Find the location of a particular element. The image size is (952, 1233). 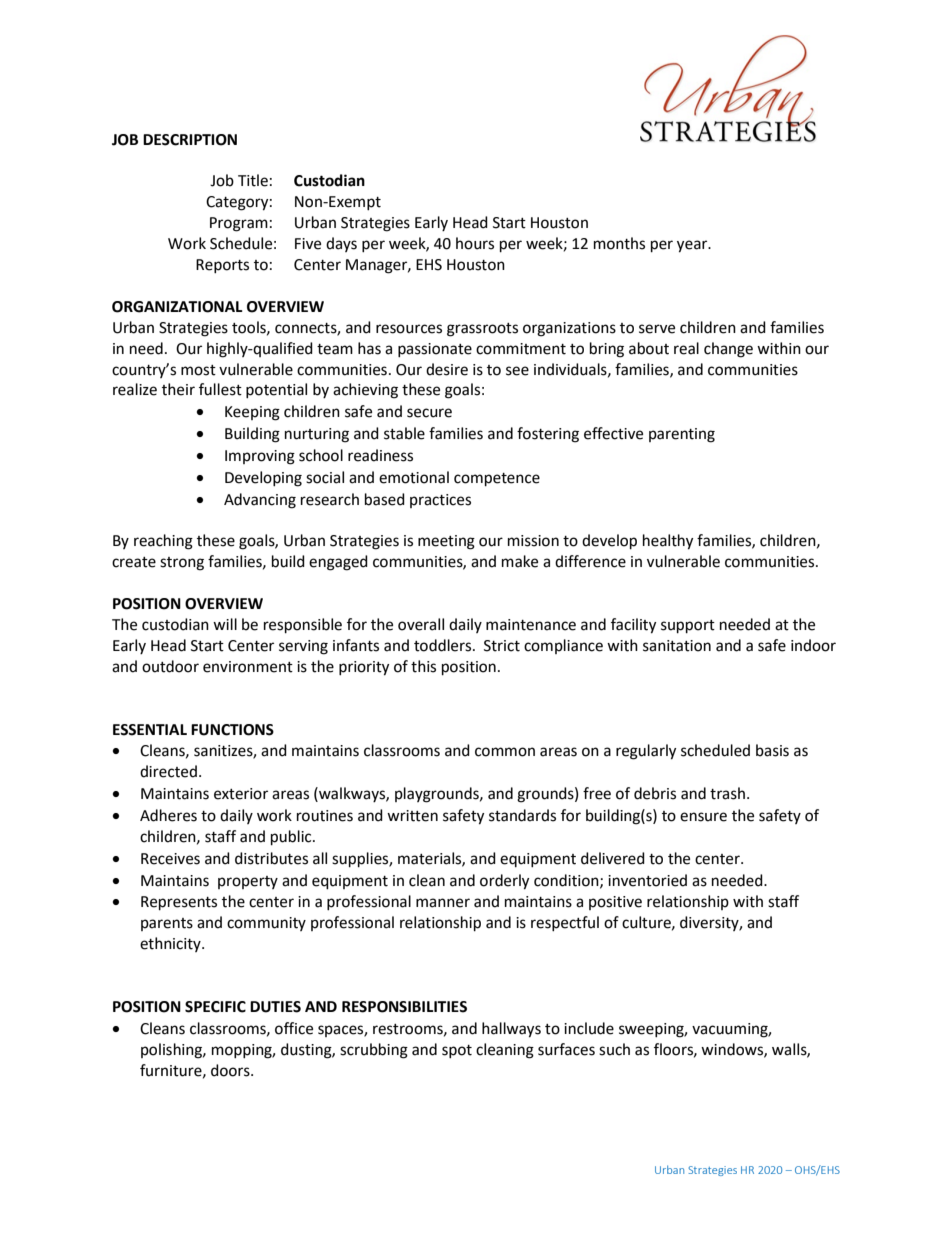

overall is located at coordinates (421, 624).
